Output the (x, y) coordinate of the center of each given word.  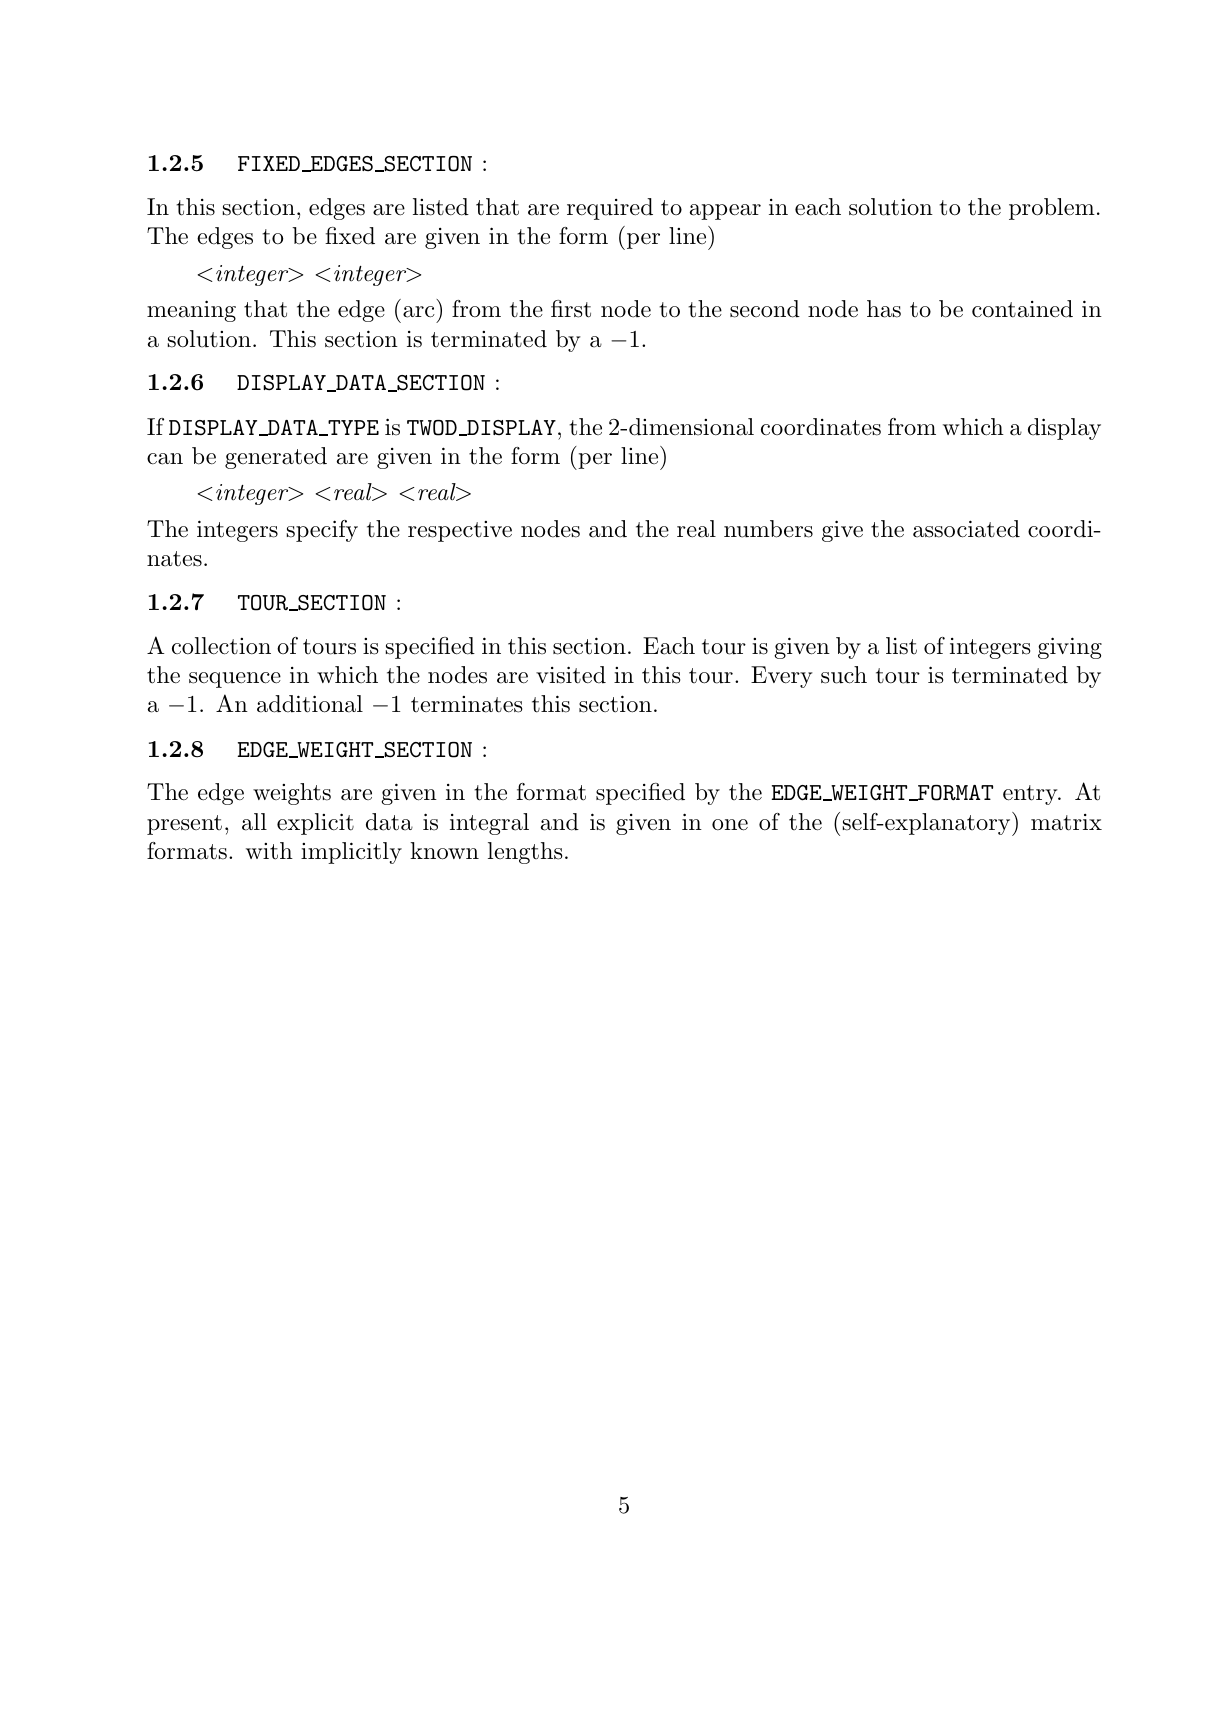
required (610, 209)
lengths (525, 853)
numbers (768, 529)
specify (322, 531)
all (254, 822)
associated (966, 529)
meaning (191, 311)
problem (1052, 209)
